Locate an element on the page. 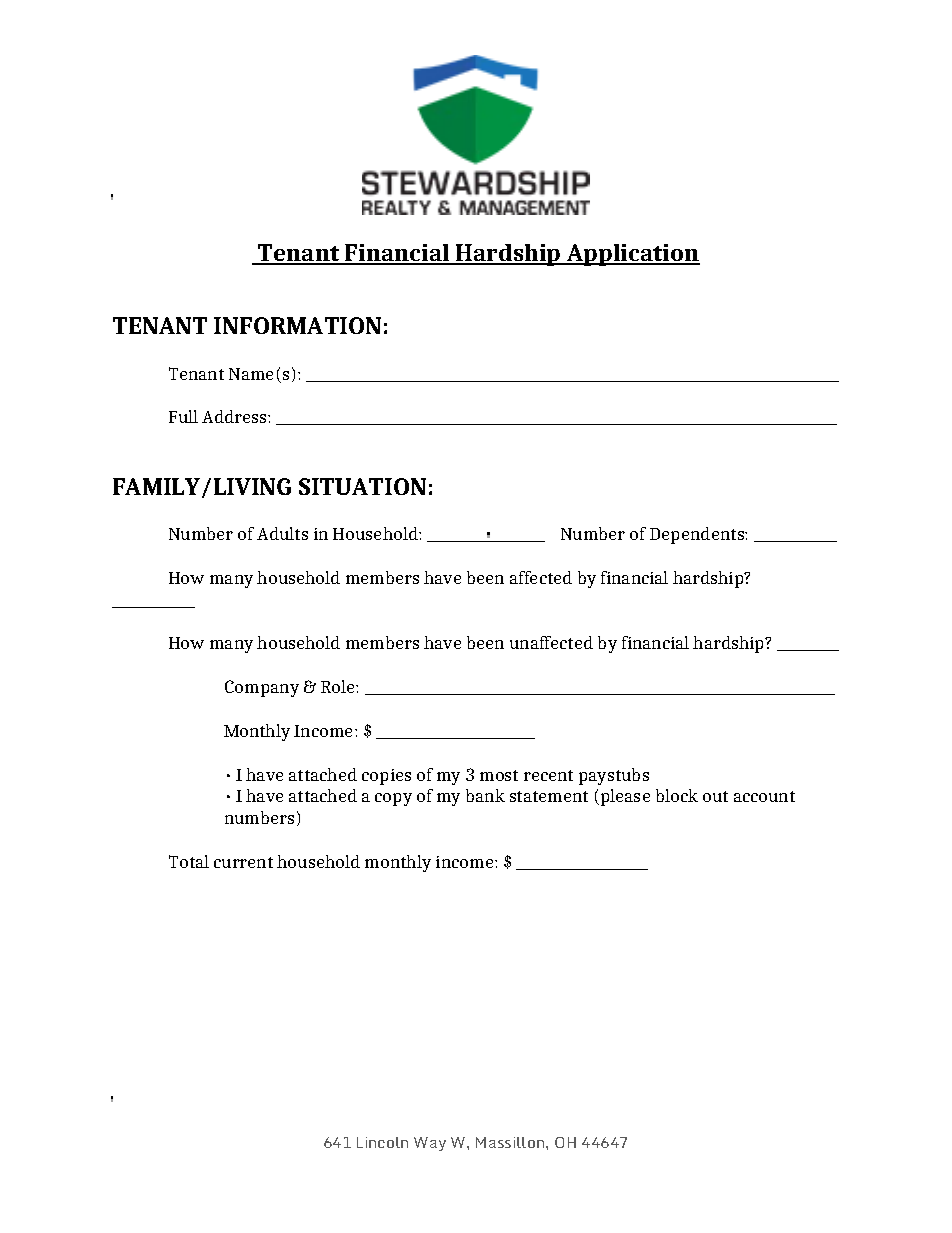 The width and height of the document is (952, 1233). Lincoln is located at coordinates (382, 1142).
